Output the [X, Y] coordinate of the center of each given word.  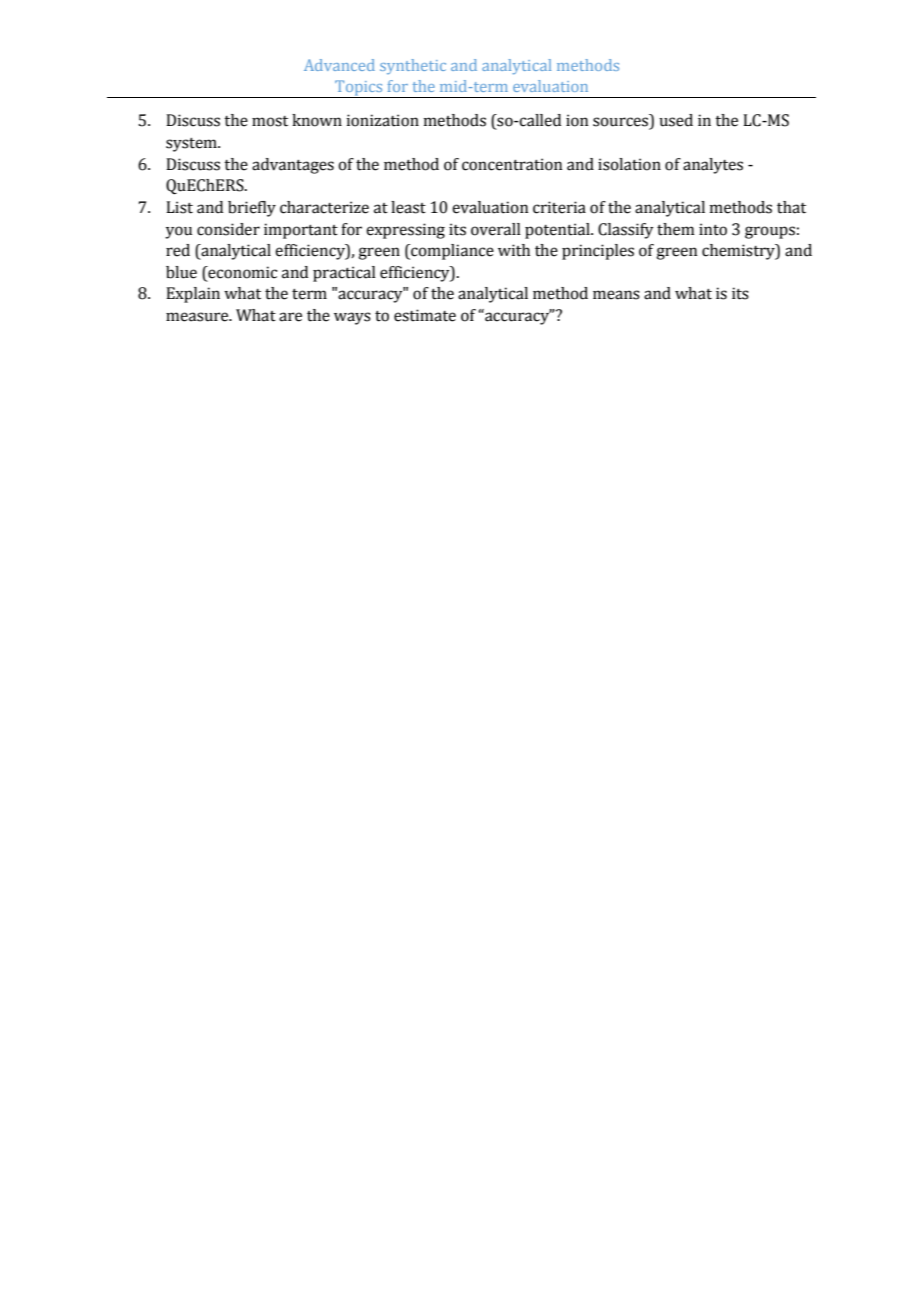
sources [621, 123]
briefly [252, 209]
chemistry [739, 252]
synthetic [413, 66]
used [676, 120]
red [178, 250]
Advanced [339, 65]
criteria [559, 207]
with [514, 250]
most [270, 121]
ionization [383, 120]
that [791, 207]
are [290, 317]
